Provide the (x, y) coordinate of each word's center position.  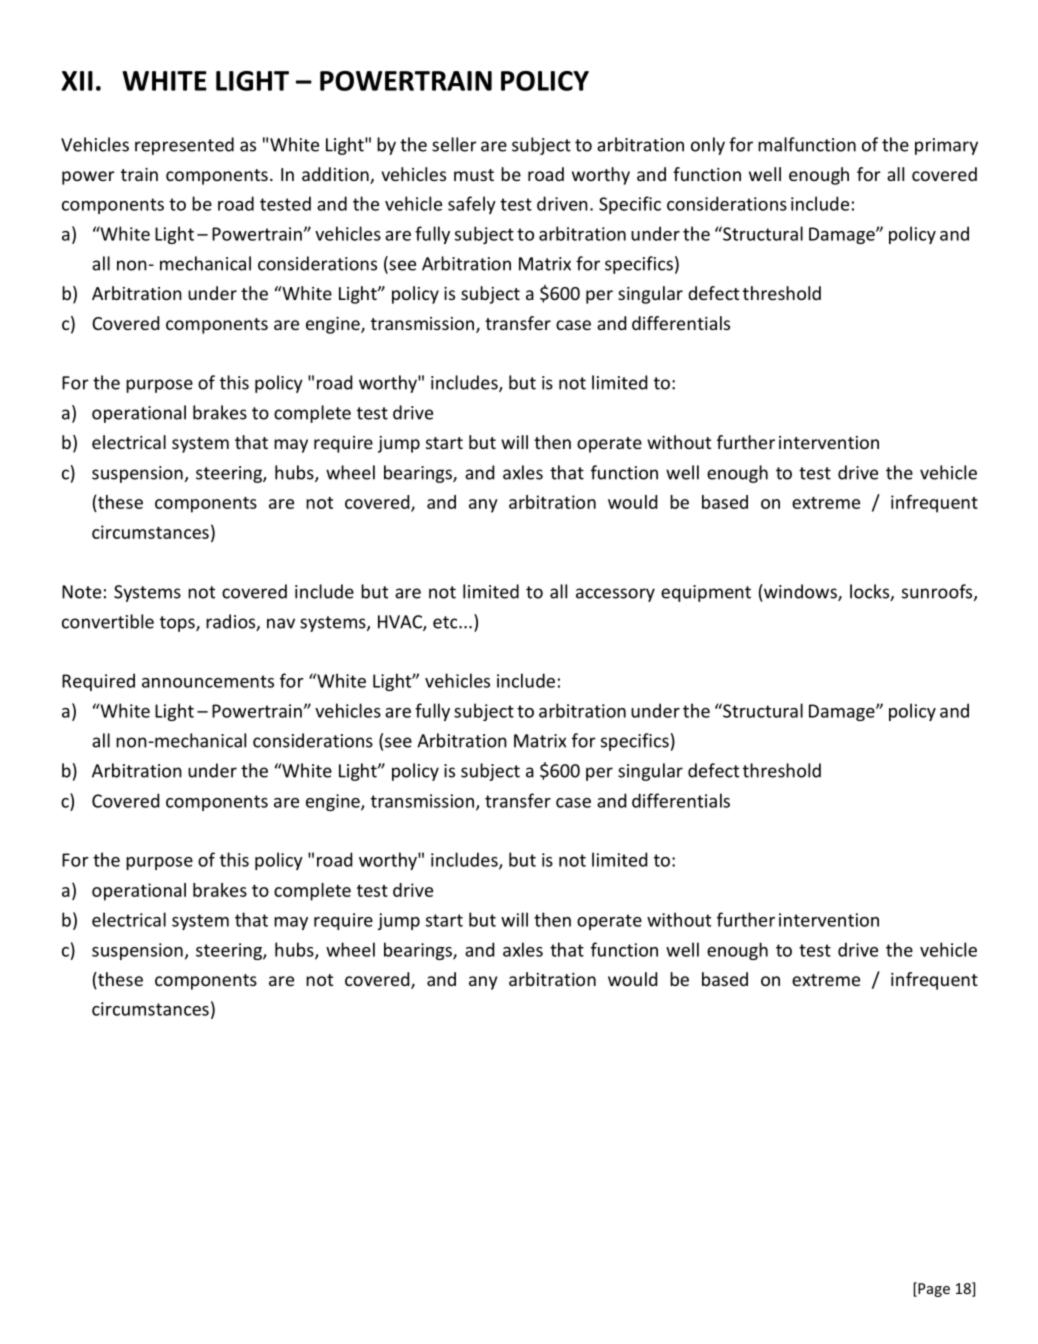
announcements (208, 681)
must (474, 175)
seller (454, 144)
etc (446, 622)
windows (800, 592)
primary (946, 146)
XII (77, 81)
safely (472, 205)
